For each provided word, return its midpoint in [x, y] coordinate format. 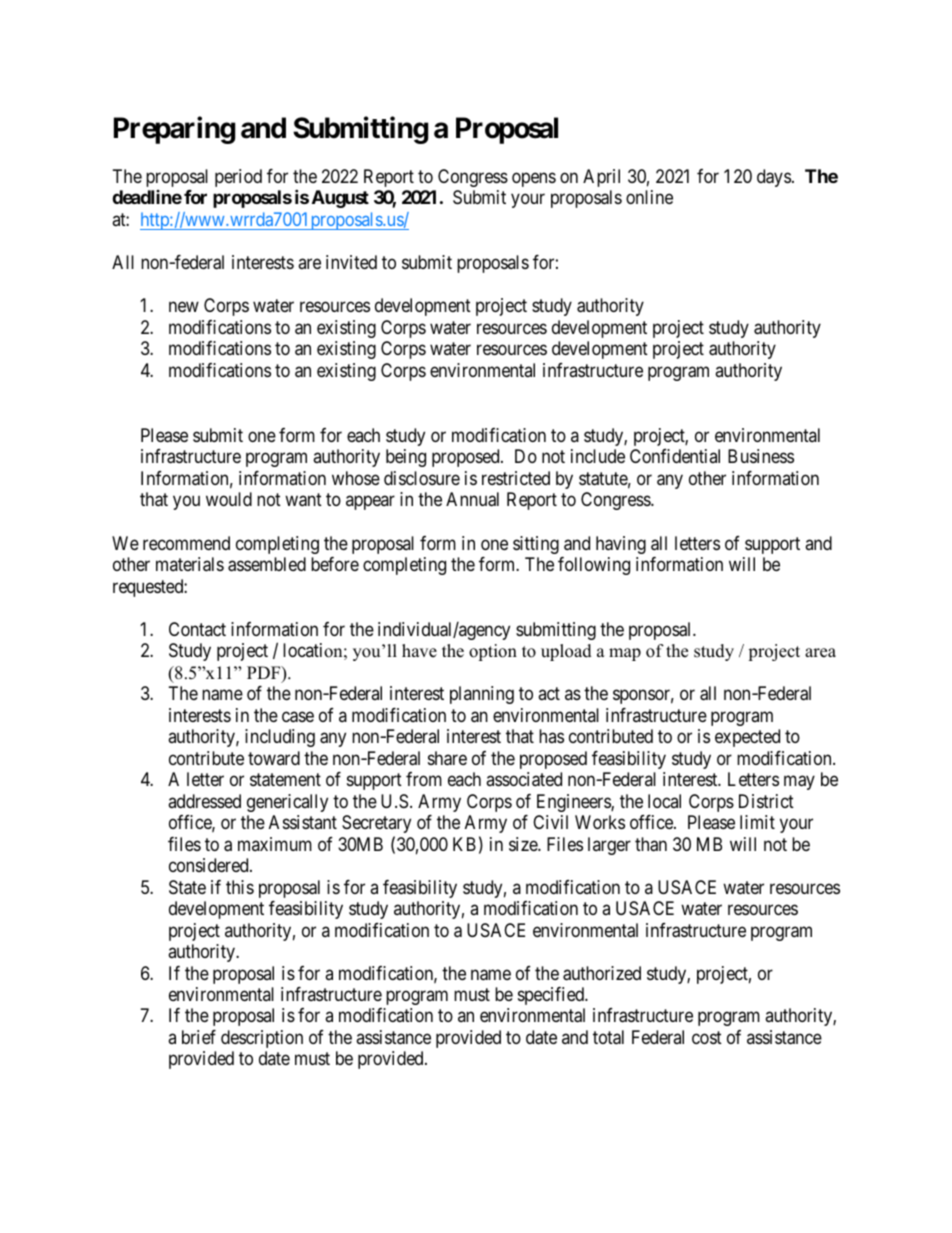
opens [534, 179]
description [262, 1039]
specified [552, 996]
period [238, 178]
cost [707, 1037]
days [774, 178]
